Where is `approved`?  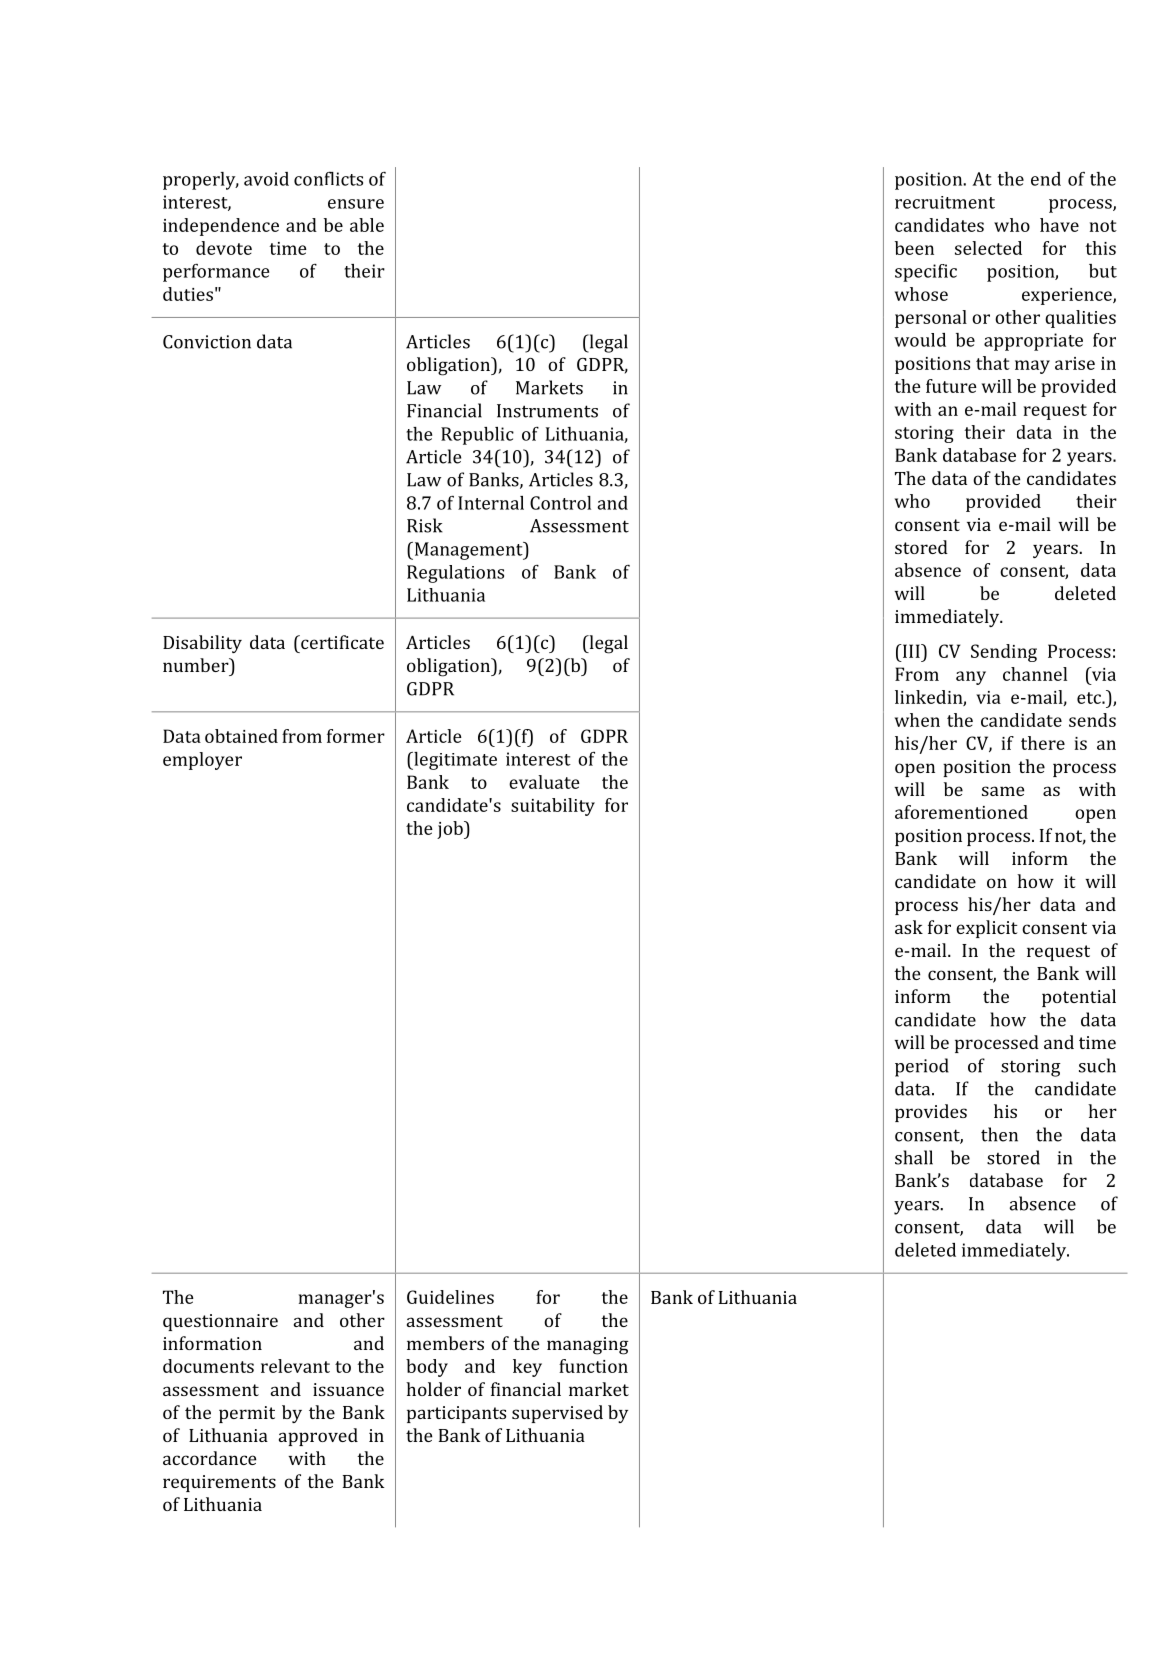
approved is located at coordinates (318, 1437).
